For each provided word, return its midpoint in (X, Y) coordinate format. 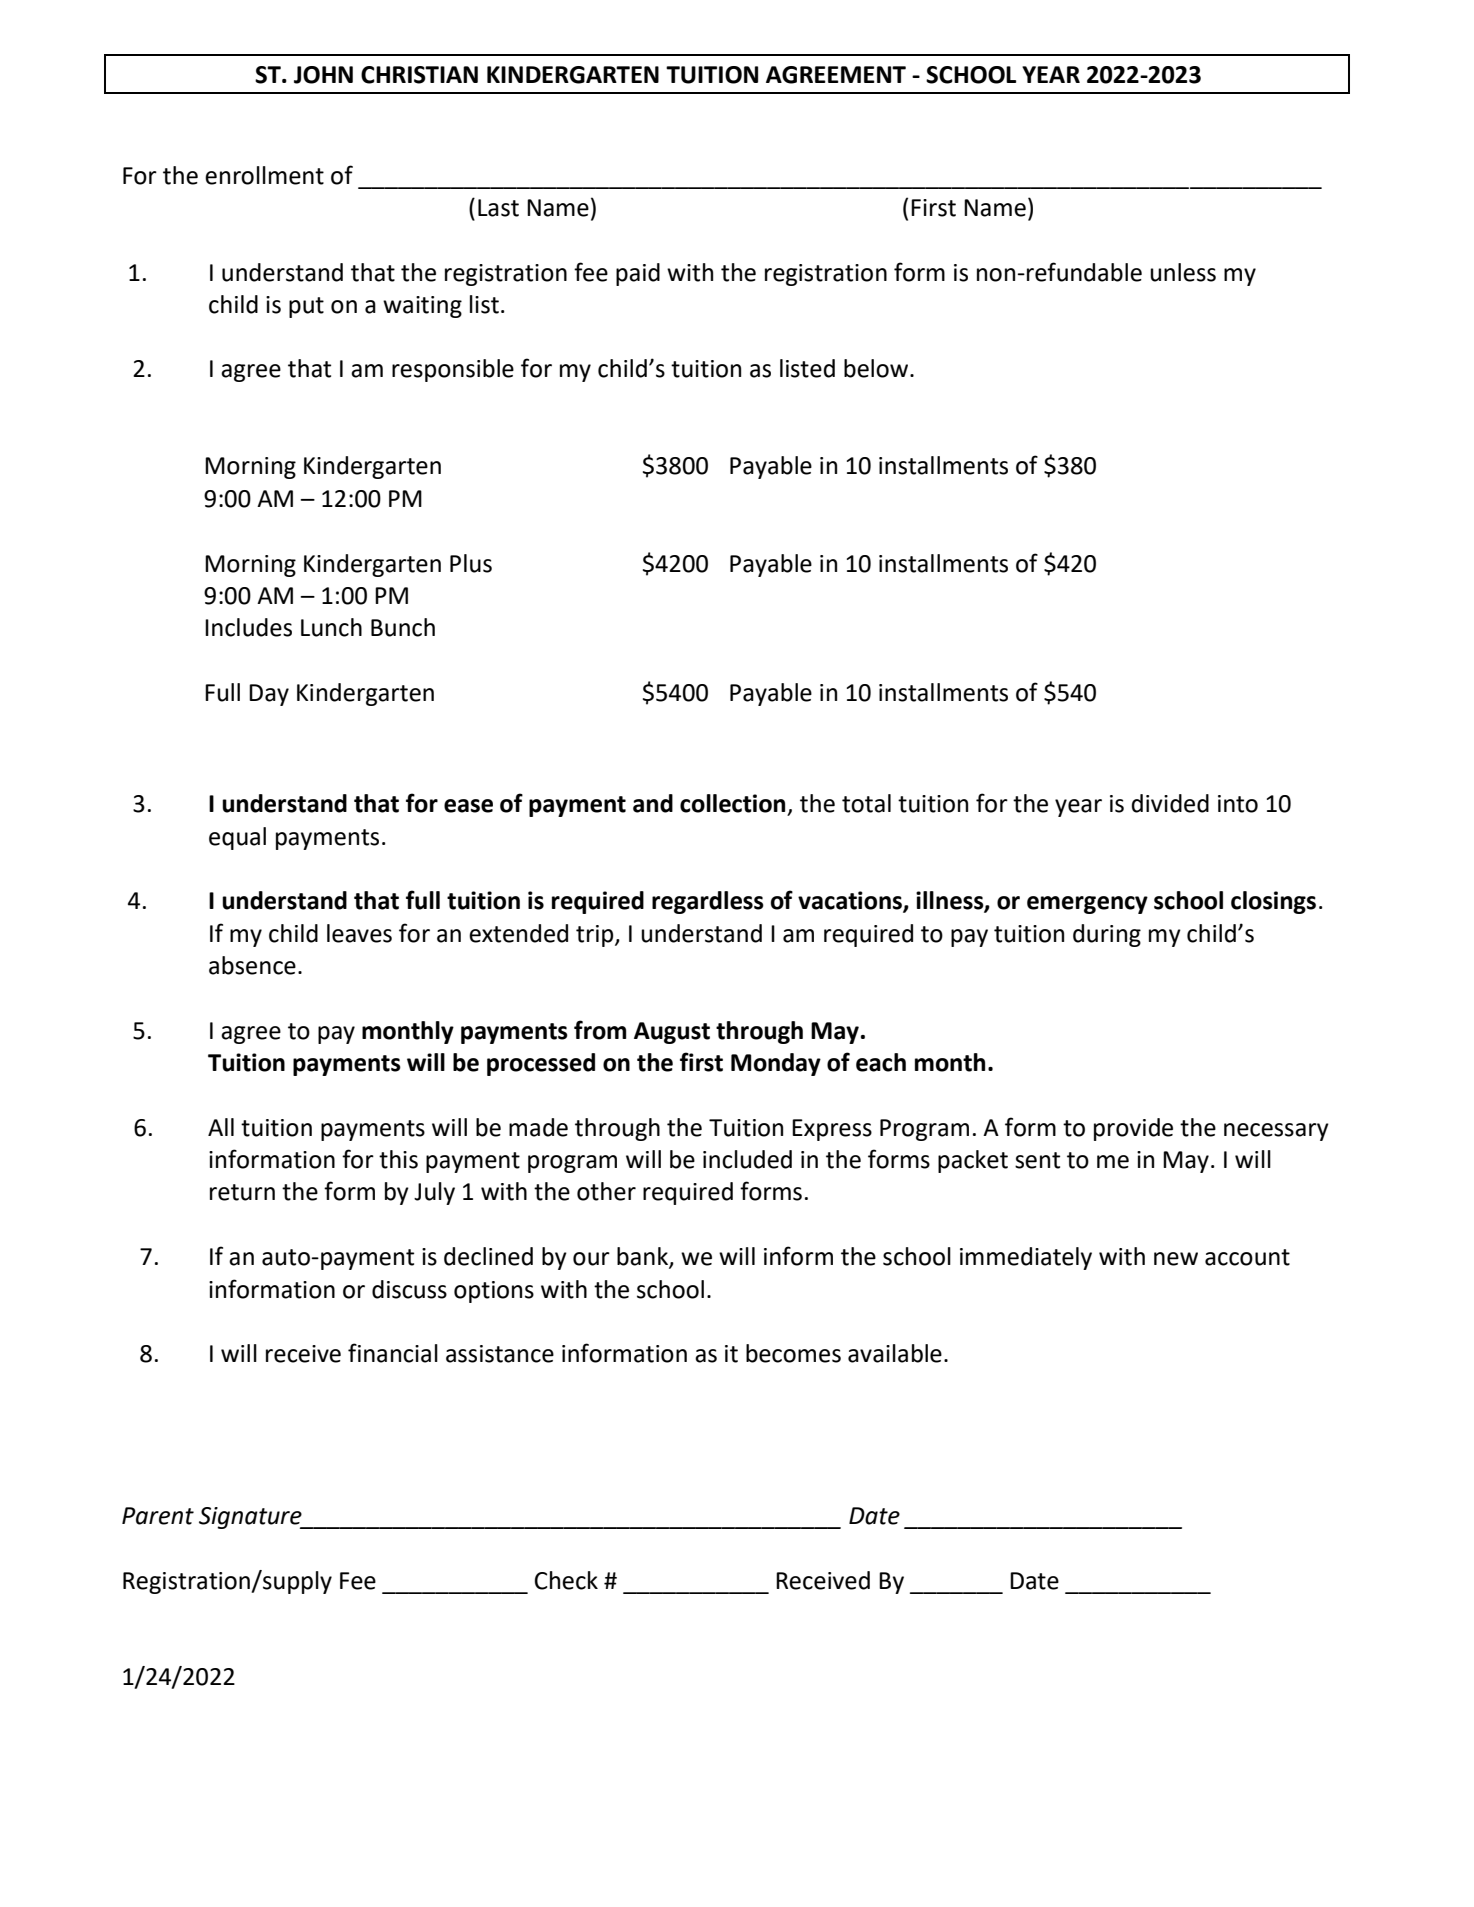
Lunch (331, 627)
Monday (776, 1064)
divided (1170, 803)
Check (566, 1580)
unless (1183, 272)
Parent (158, 1516)
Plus (471, 563)
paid (638, 274)
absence (252, 965)
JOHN (323, 75)
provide (1133, 1129)
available (895, 1353)
